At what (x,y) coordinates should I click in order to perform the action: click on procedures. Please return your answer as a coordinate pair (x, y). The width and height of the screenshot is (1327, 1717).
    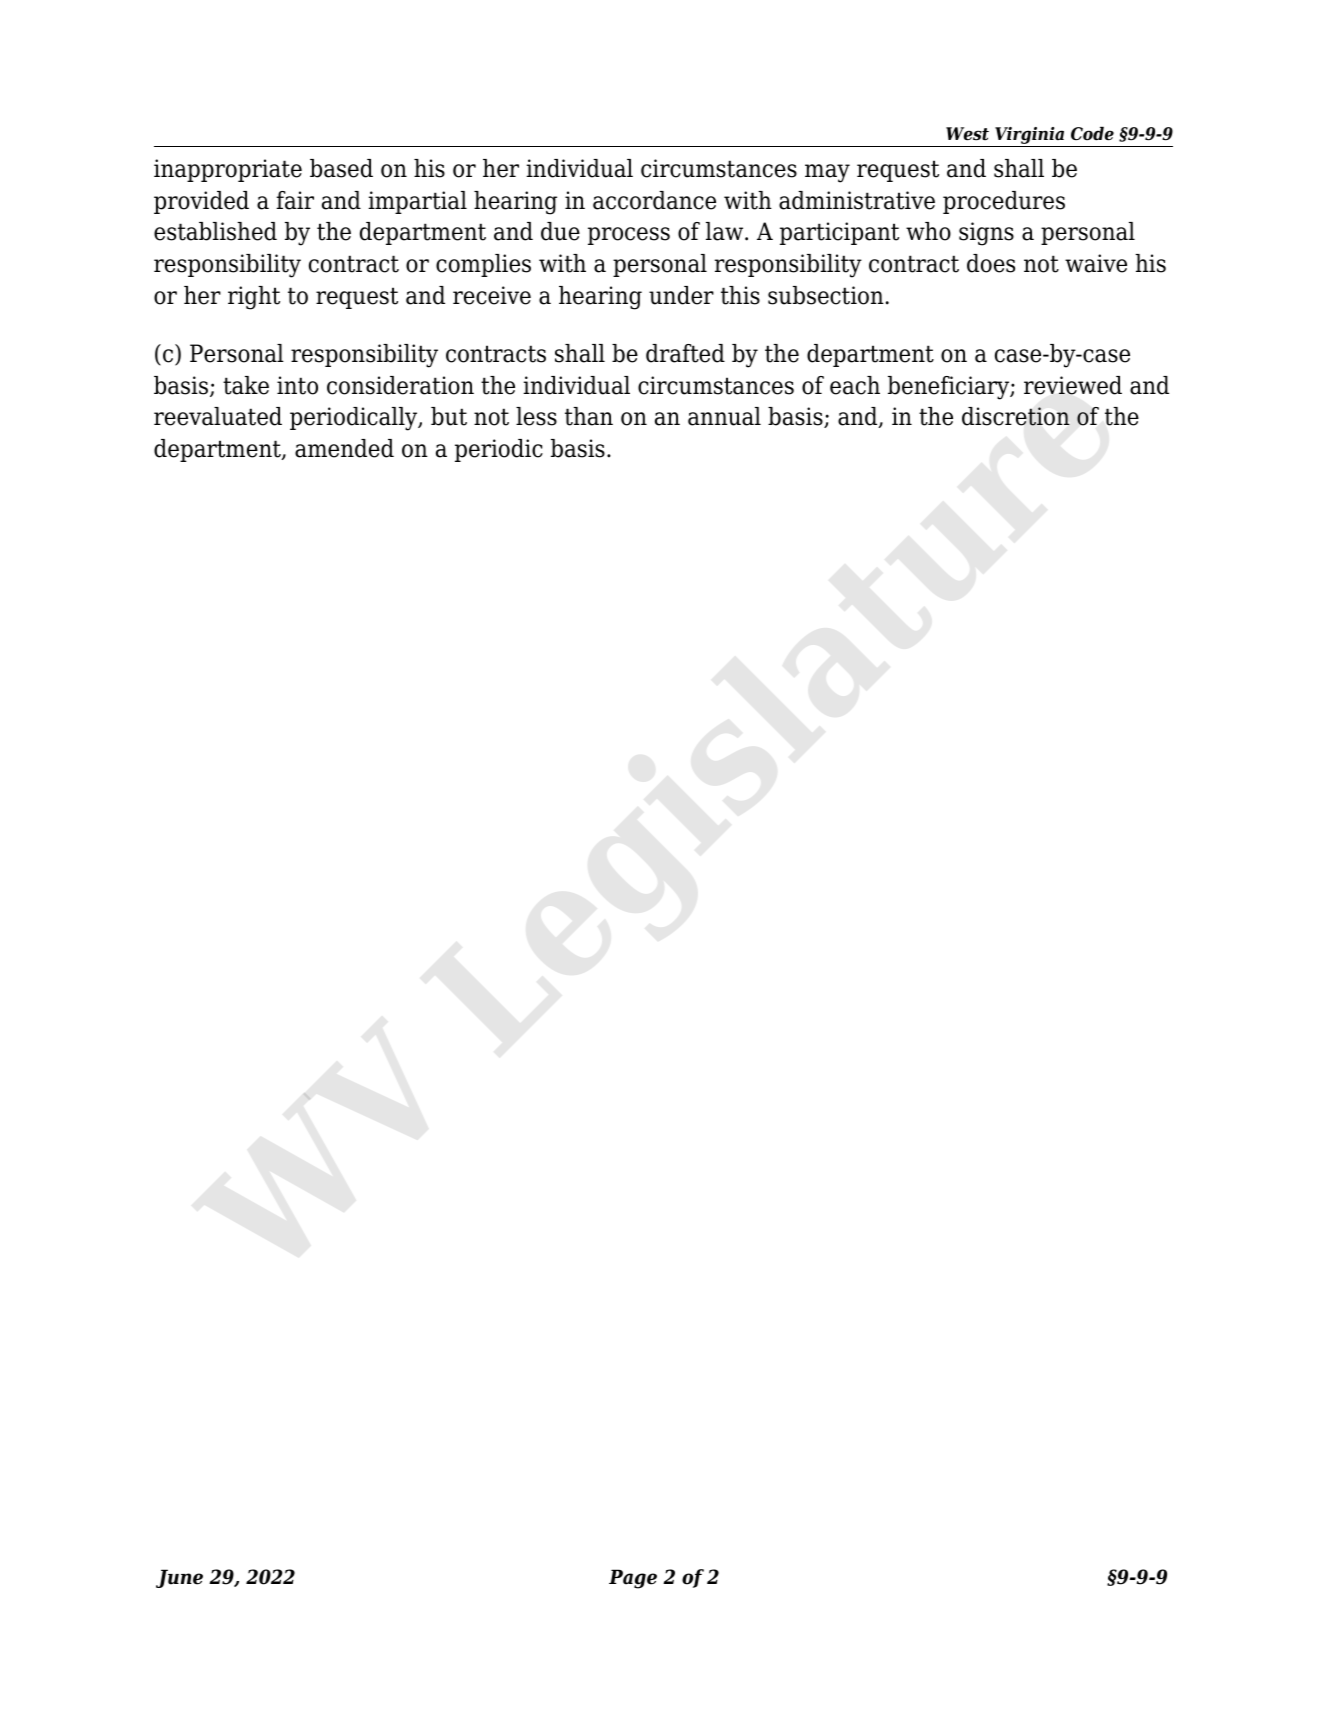
    Looking at the image, I should click on (1004, 202).
